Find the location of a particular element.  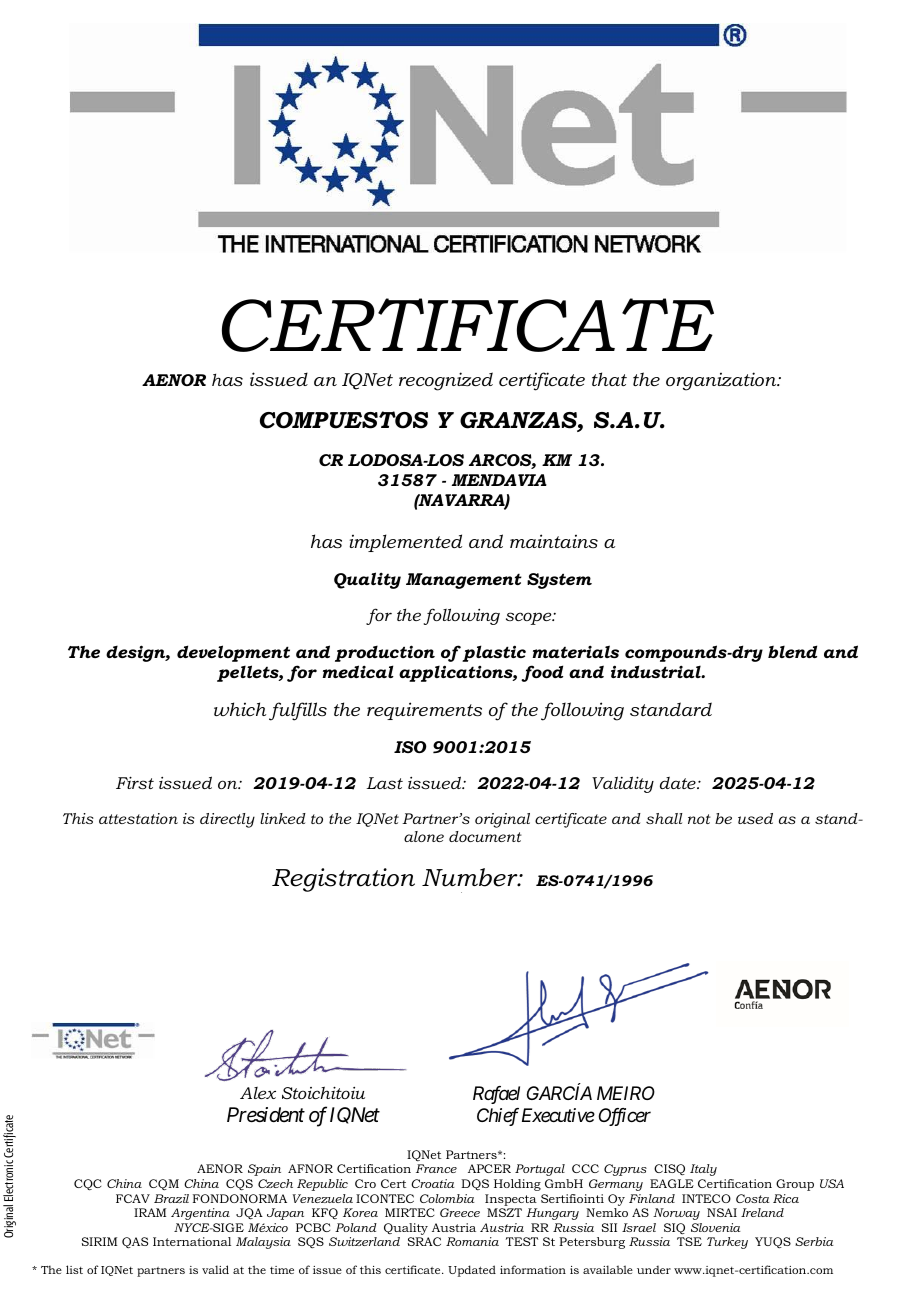

blend is located at coordinates (792, 651).
